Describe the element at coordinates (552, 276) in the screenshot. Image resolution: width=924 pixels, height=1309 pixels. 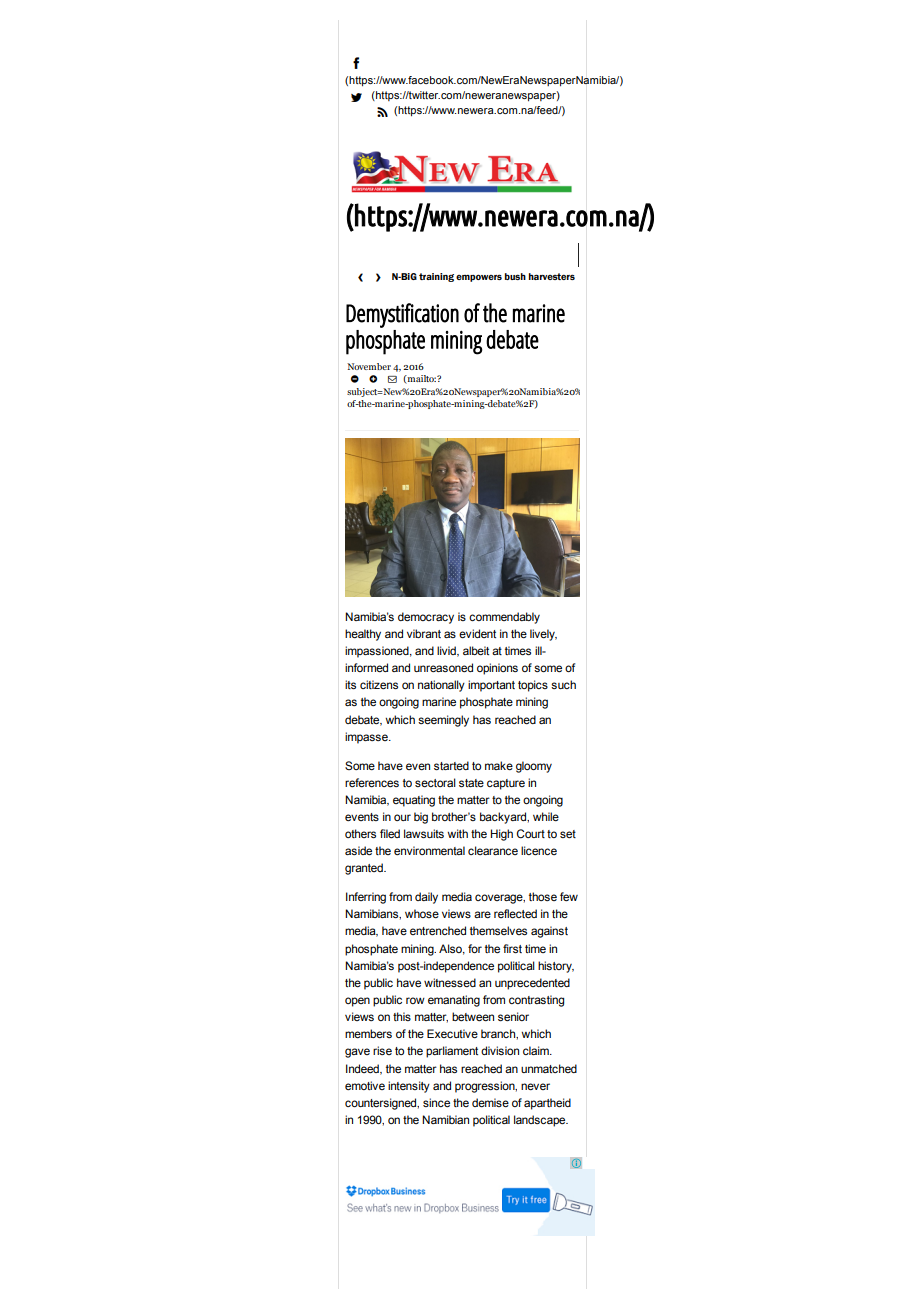
I see `harvesters` at that location.
